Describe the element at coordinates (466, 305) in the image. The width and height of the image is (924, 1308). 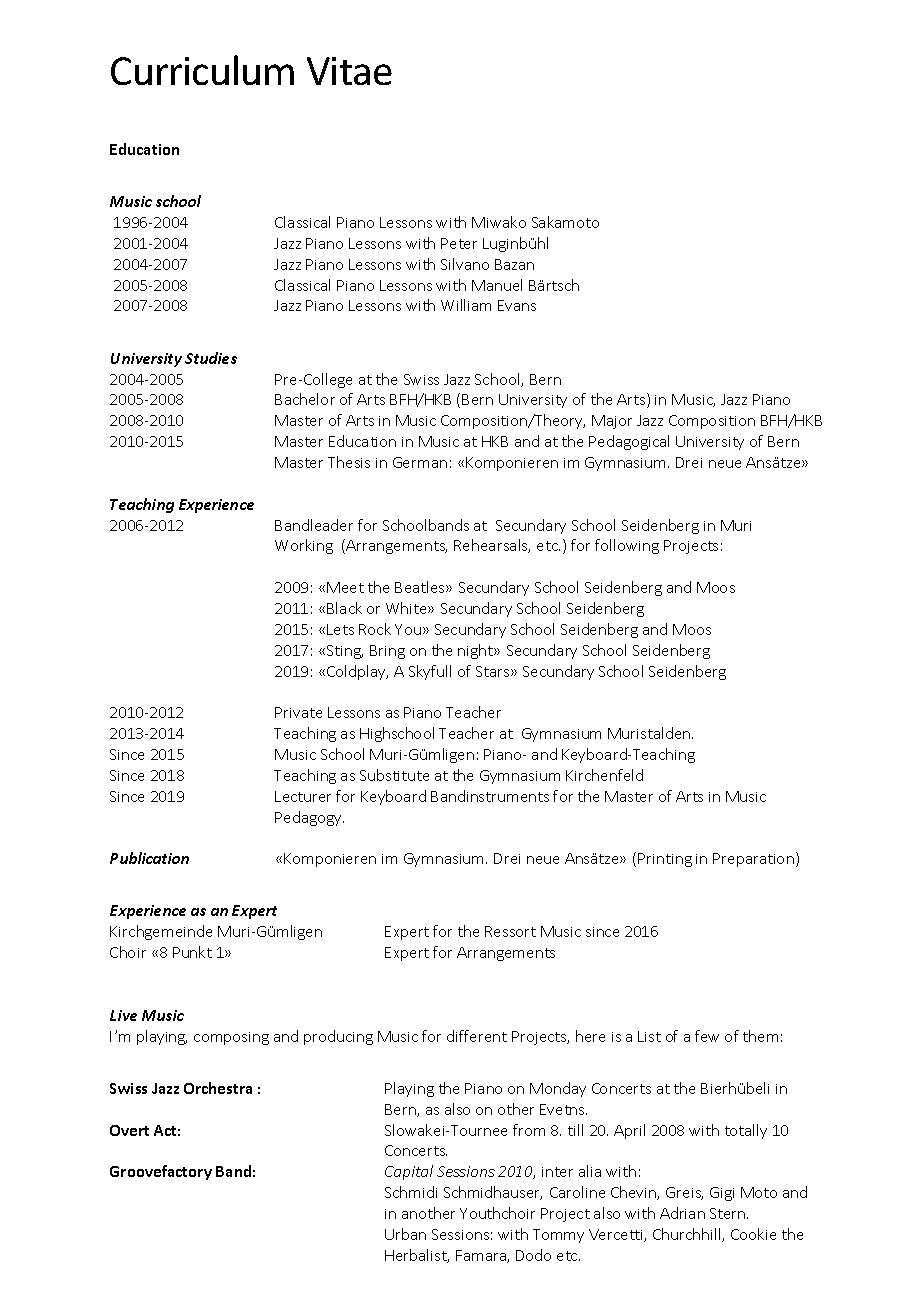
I see `William` at that location.
